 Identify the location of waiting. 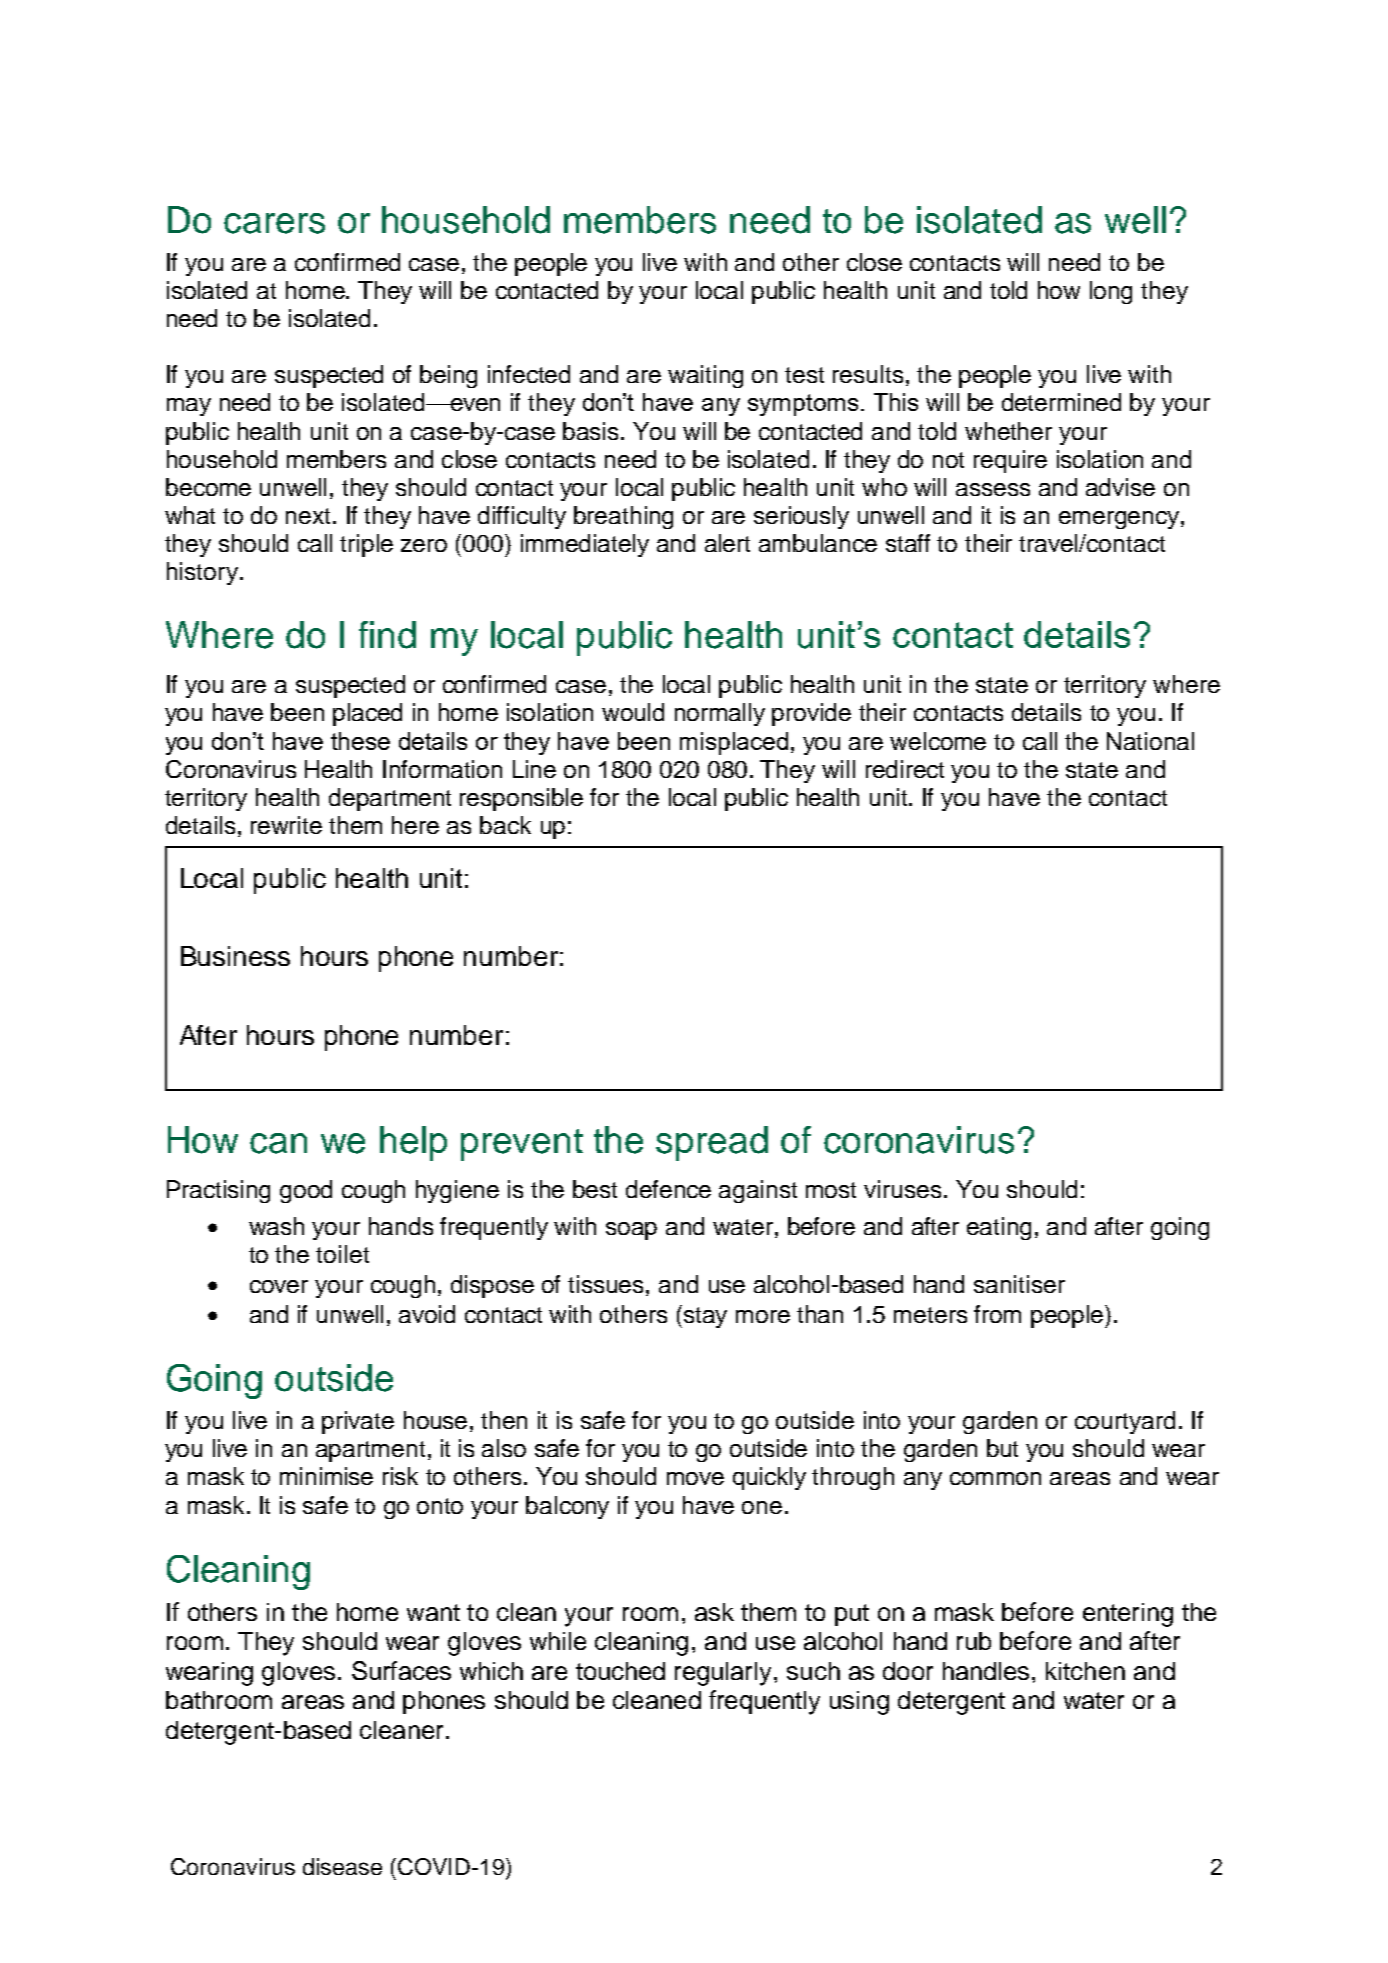
(705, 376).
